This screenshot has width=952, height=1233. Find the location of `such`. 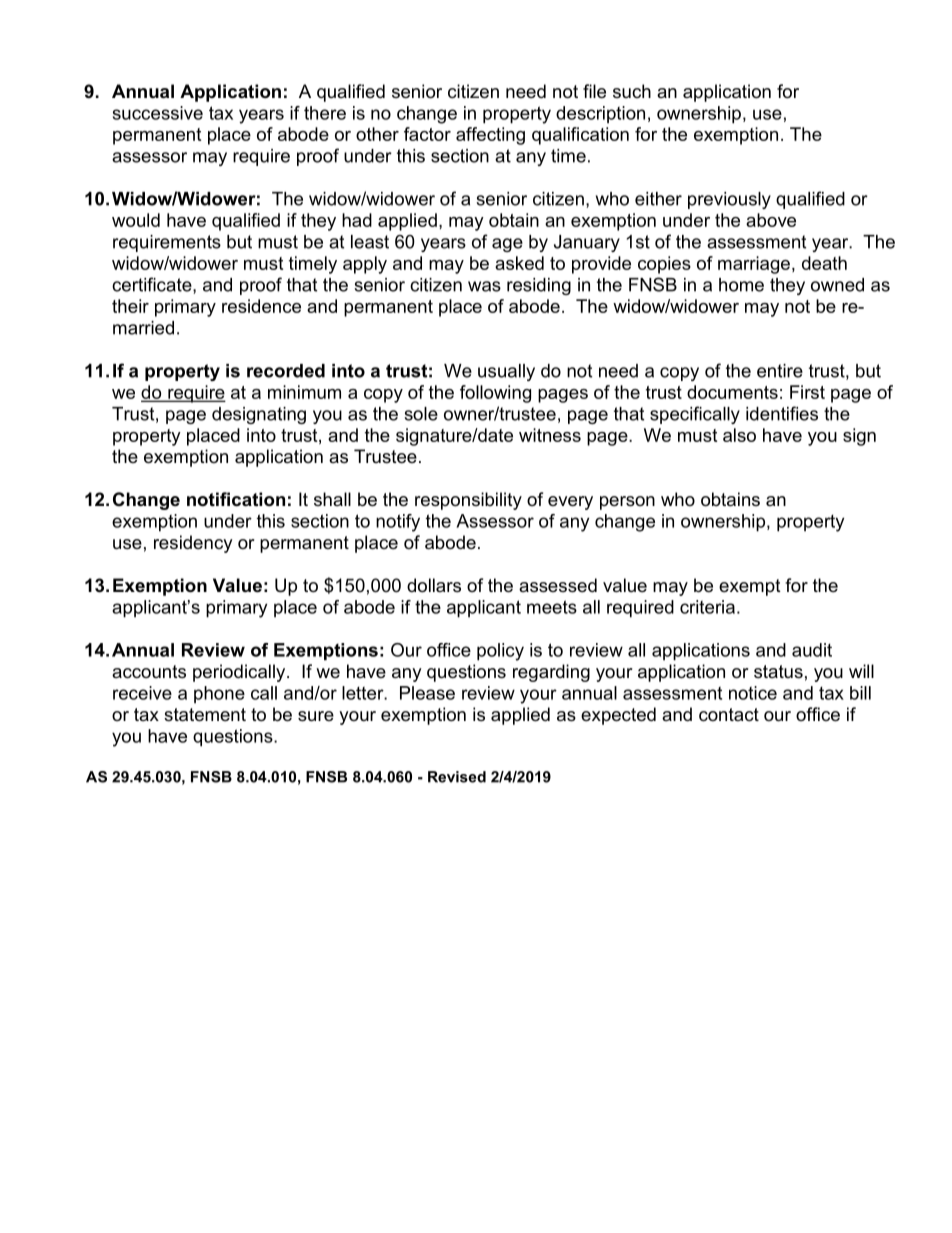

such is located at coordinates (632, 91).
